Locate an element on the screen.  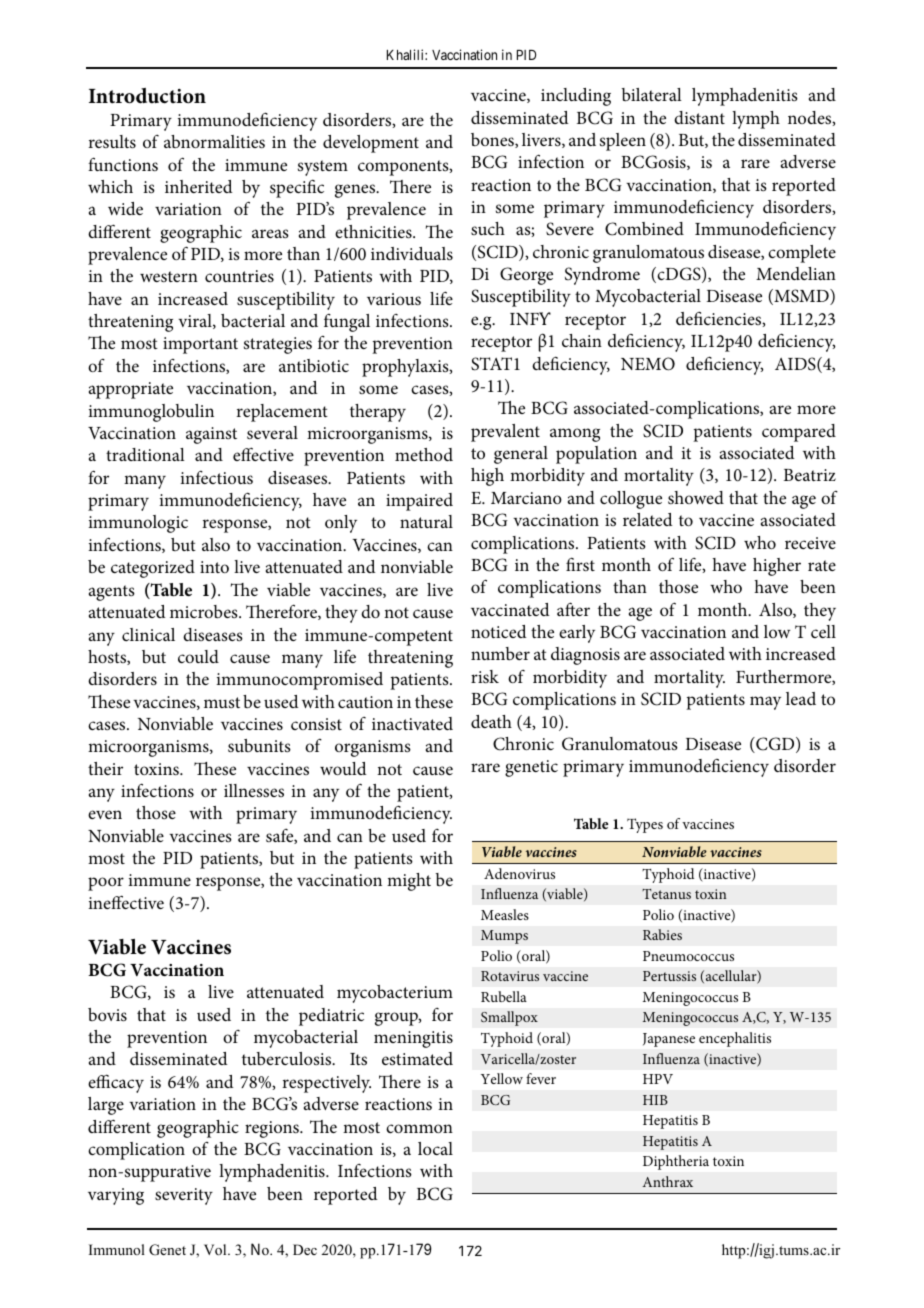
various is located at coordinates (394, 299).
